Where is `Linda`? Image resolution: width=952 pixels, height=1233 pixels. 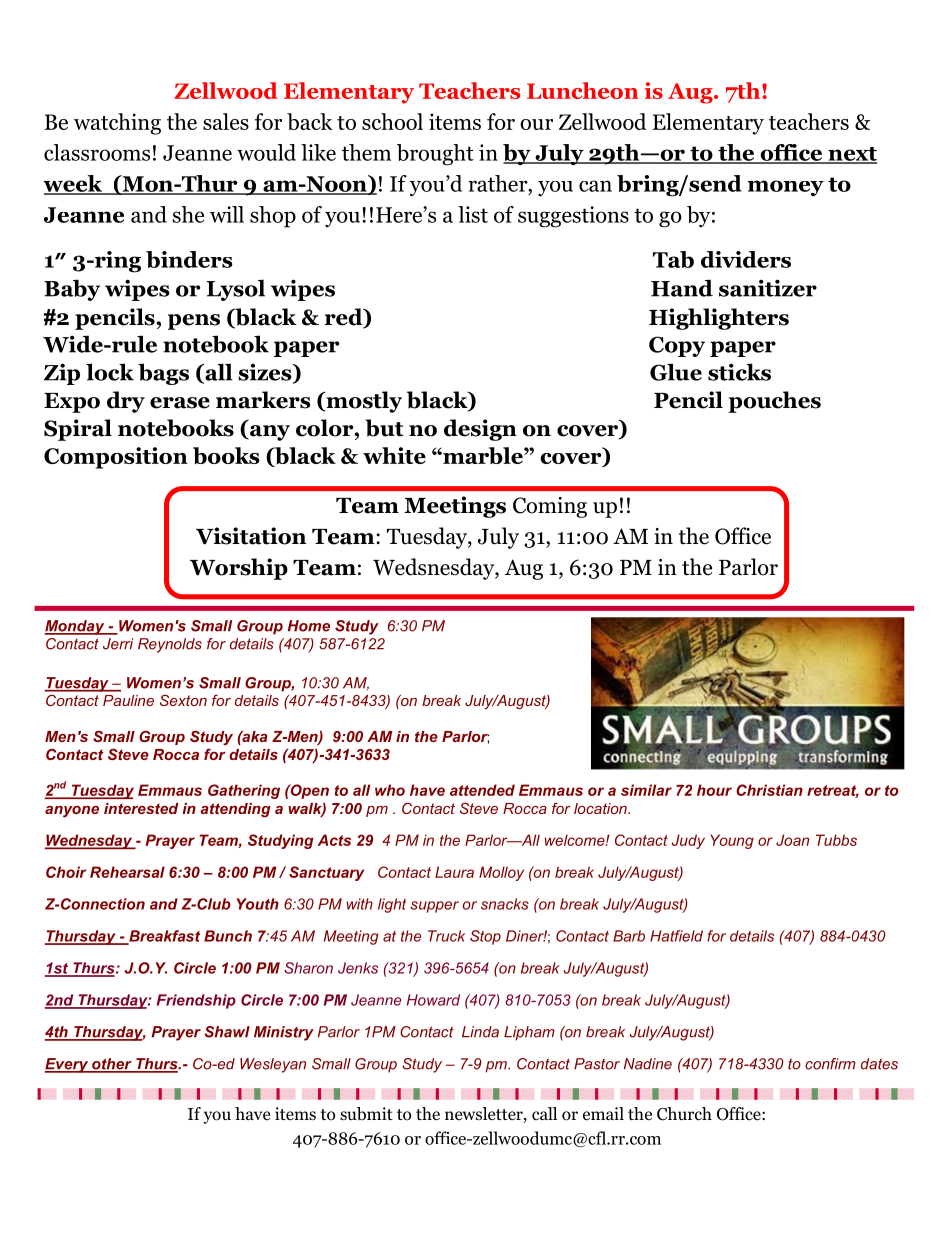
Linda is located at coordinates (480, 1032).
